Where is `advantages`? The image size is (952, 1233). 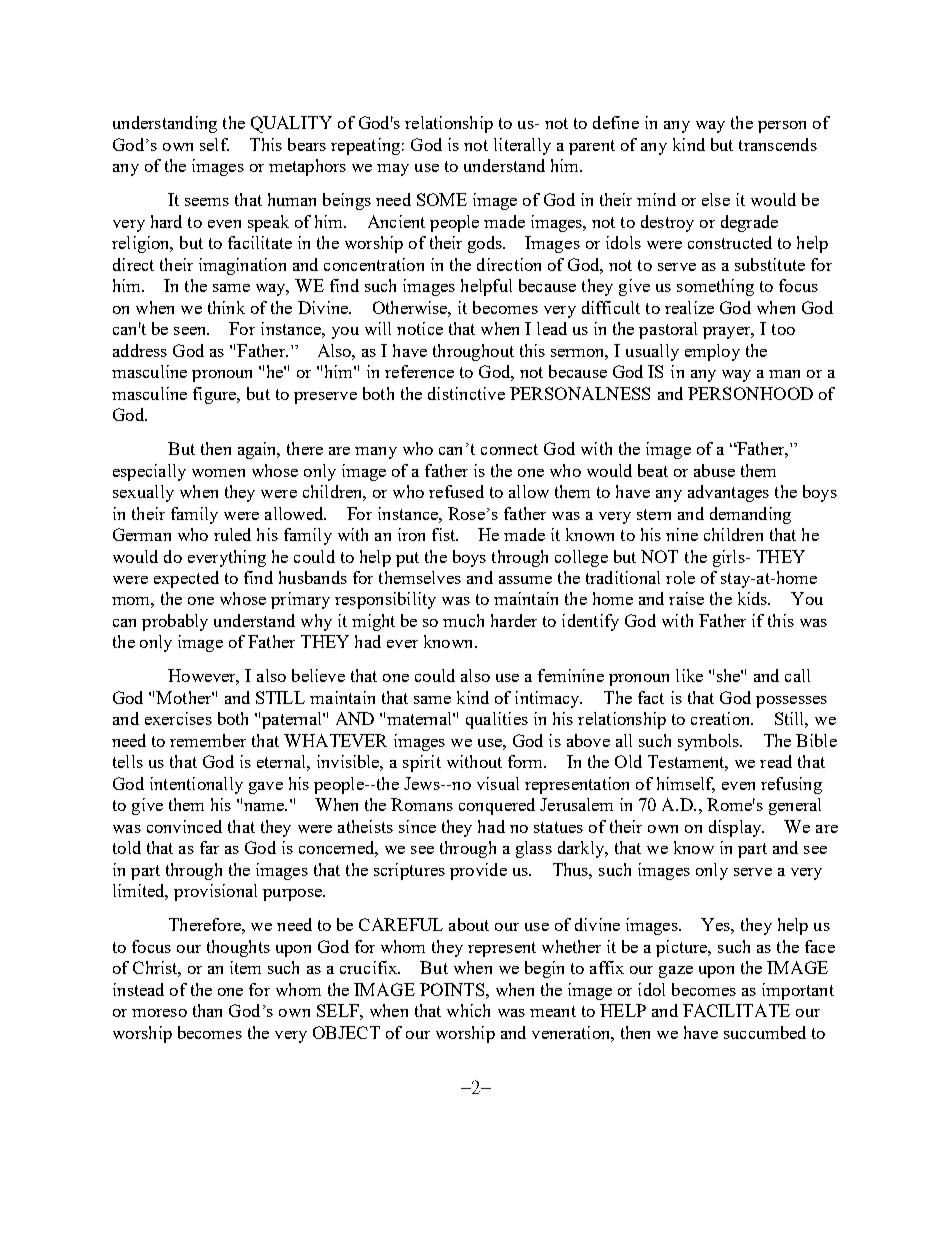
advantages is located at coordinates (728, 493).
